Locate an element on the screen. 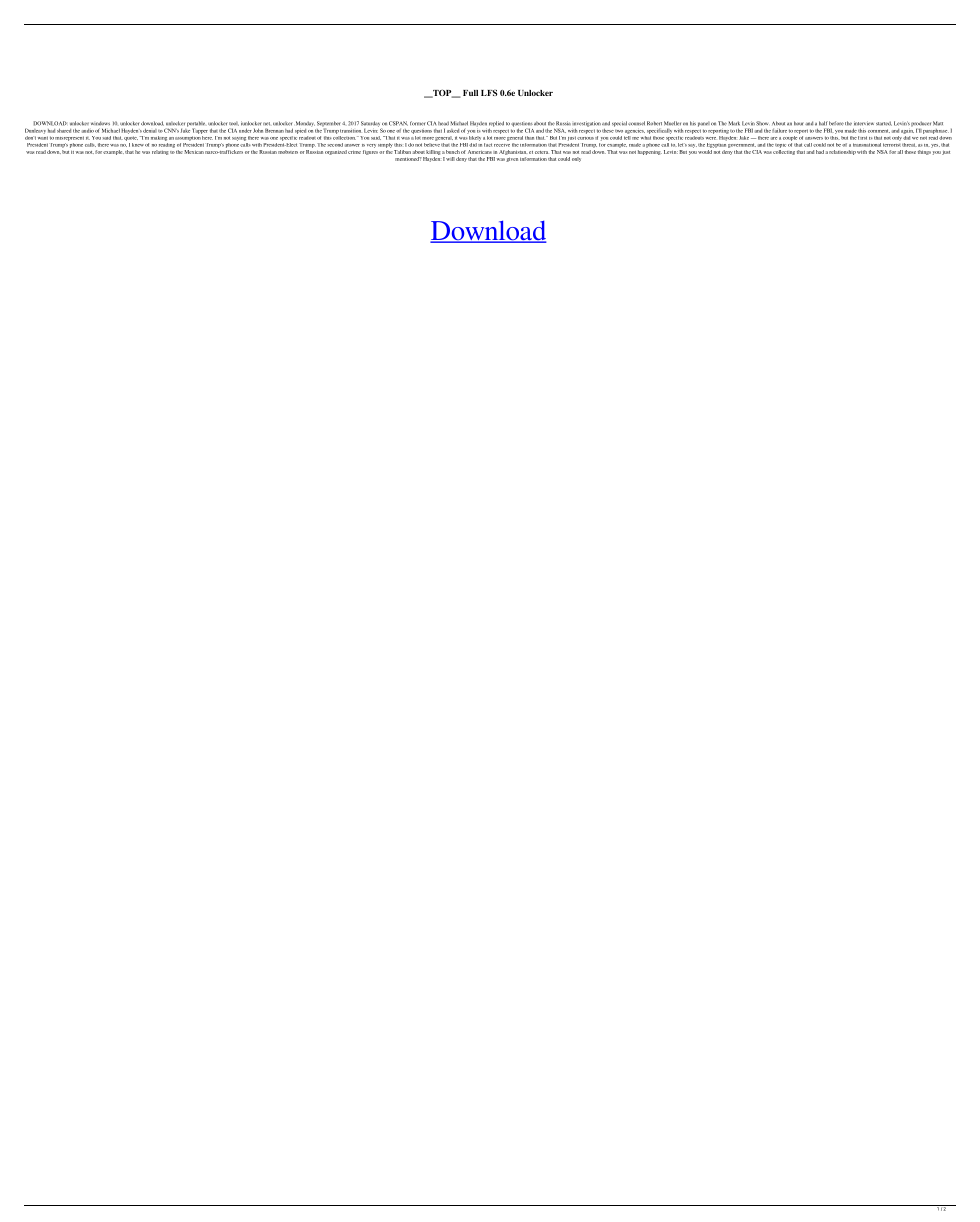  head is located at coordinates (443, 123).
